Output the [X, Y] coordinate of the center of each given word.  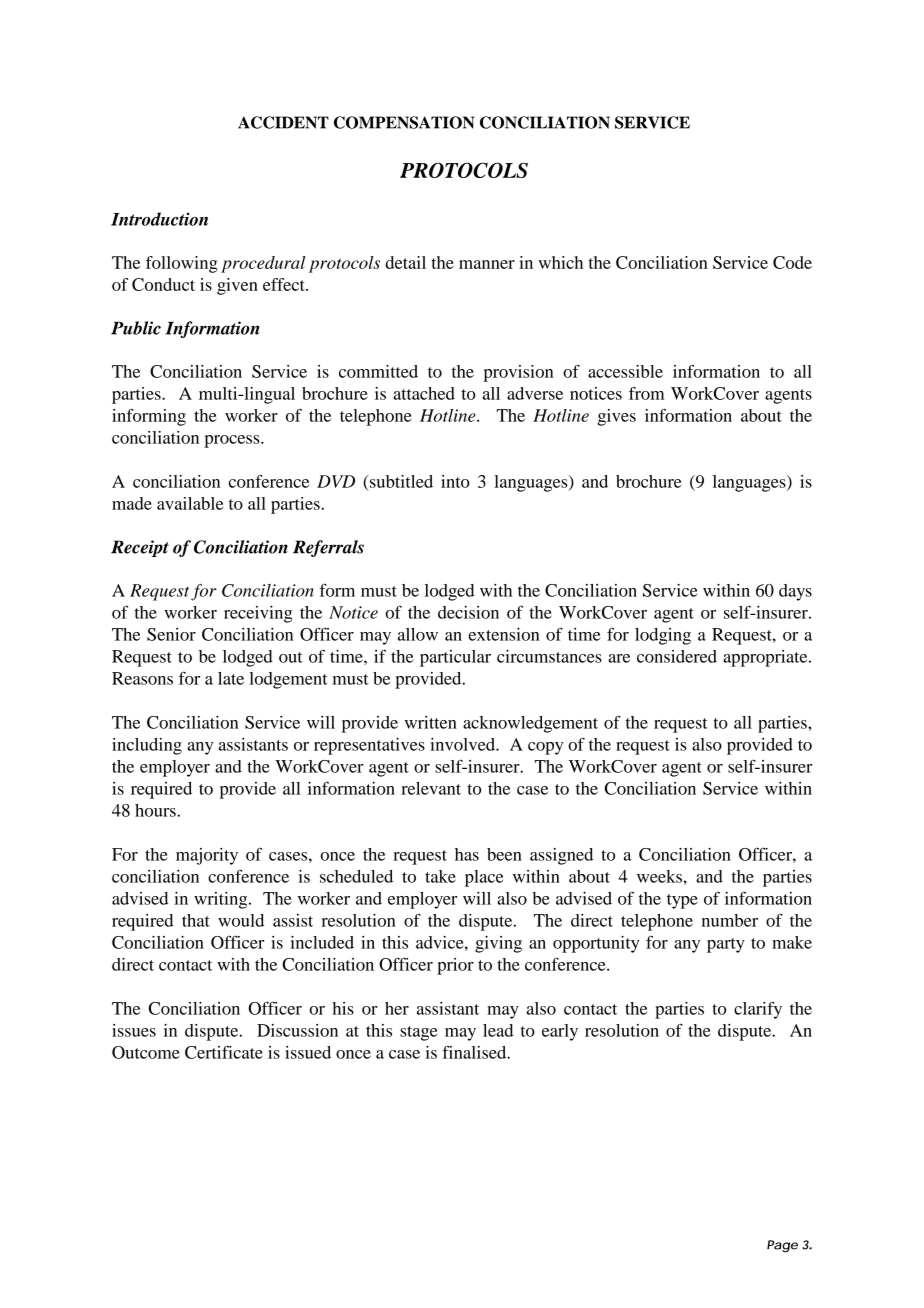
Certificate [224, 1052]
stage [418, 1033]
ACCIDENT [283, 122]
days [795, 592]
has [467, 854]
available [190, 503]
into [455, 481]
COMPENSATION [404, 122]
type [682, 901]
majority [207, 856]
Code [792, 262]
